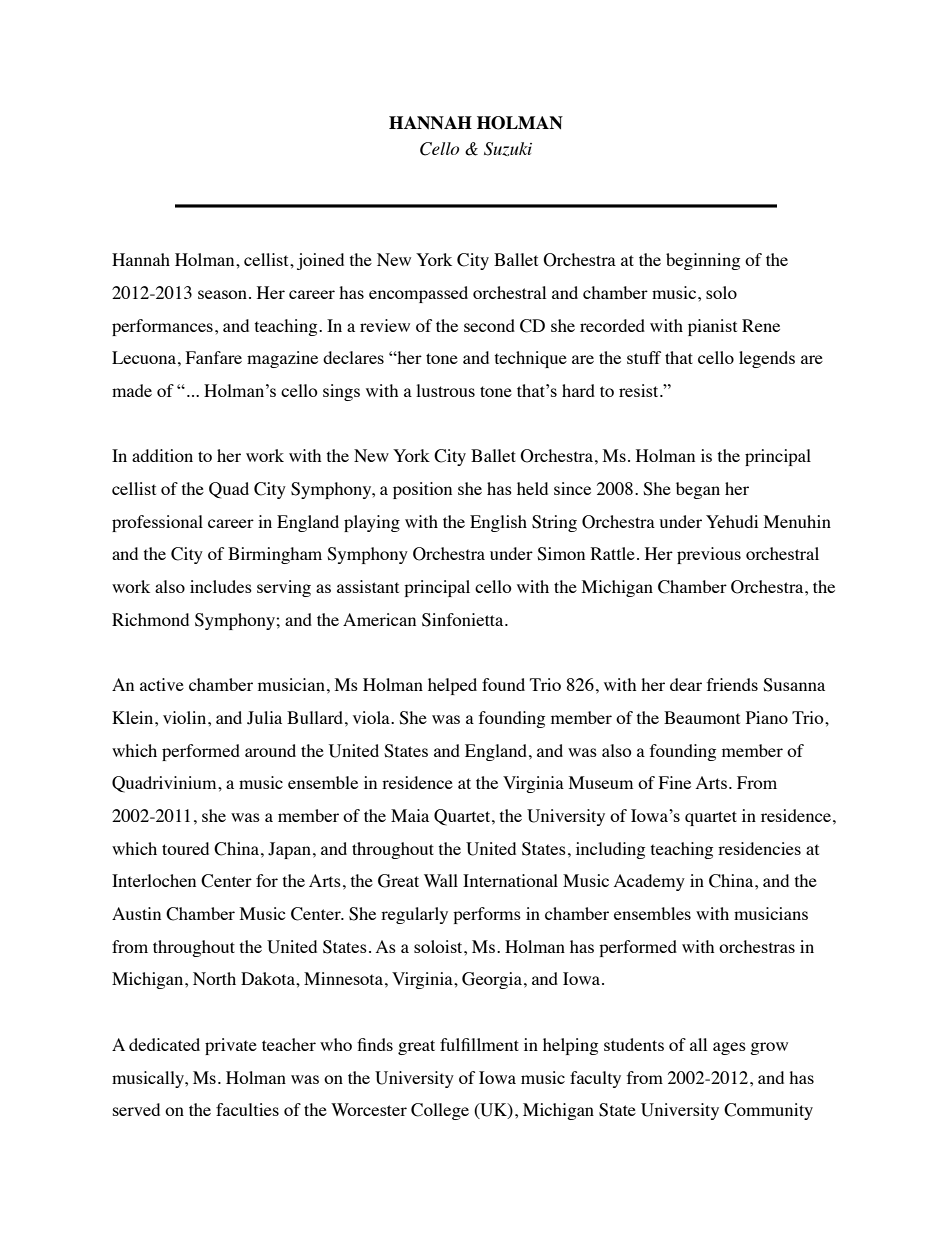  Describe the element at coordinates (264, 718) in the image. I see `Julia` at that location.
